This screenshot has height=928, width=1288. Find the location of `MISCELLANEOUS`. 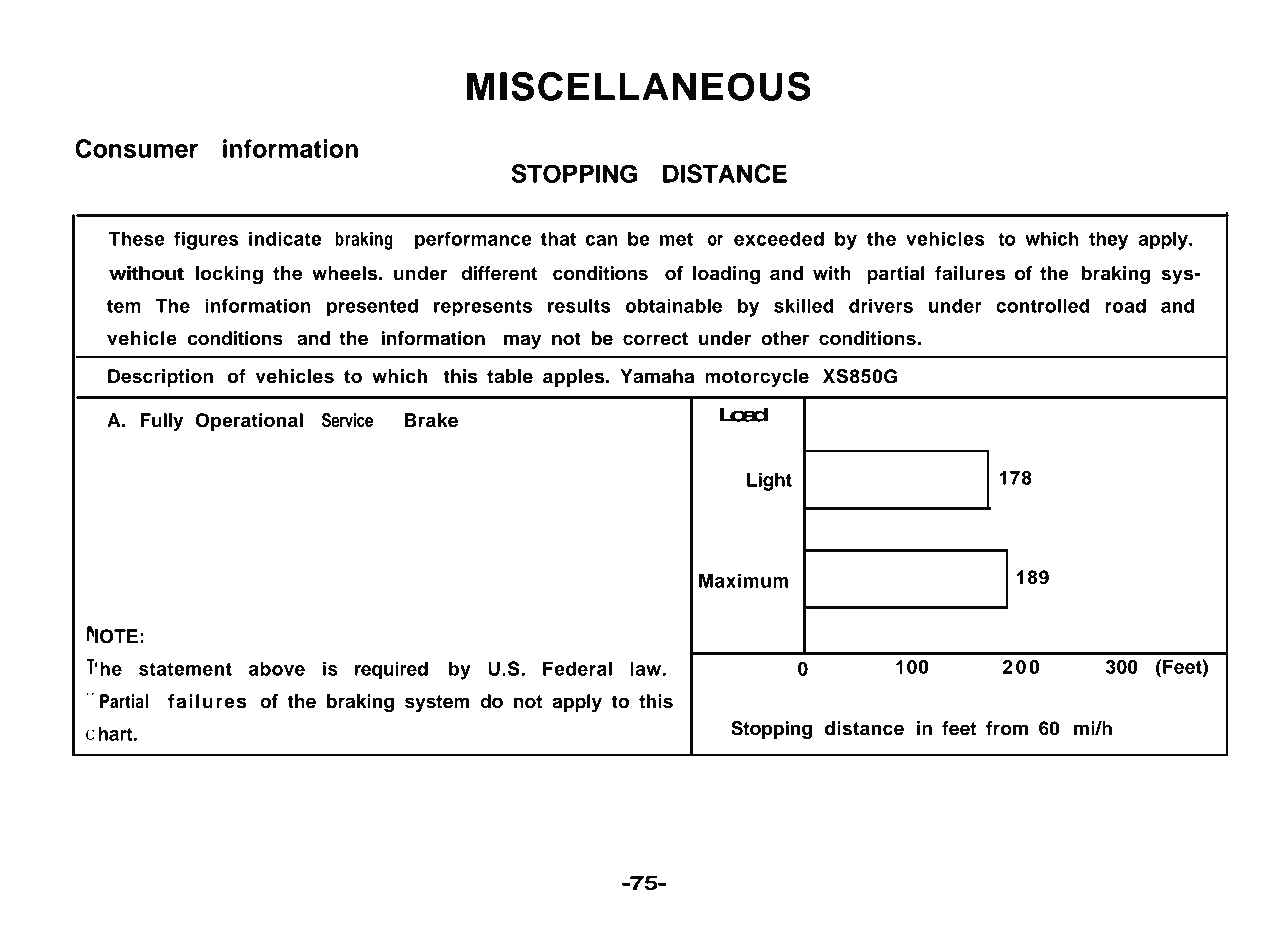

MISCELLANEOUS is located at coordinates (639, 86).
